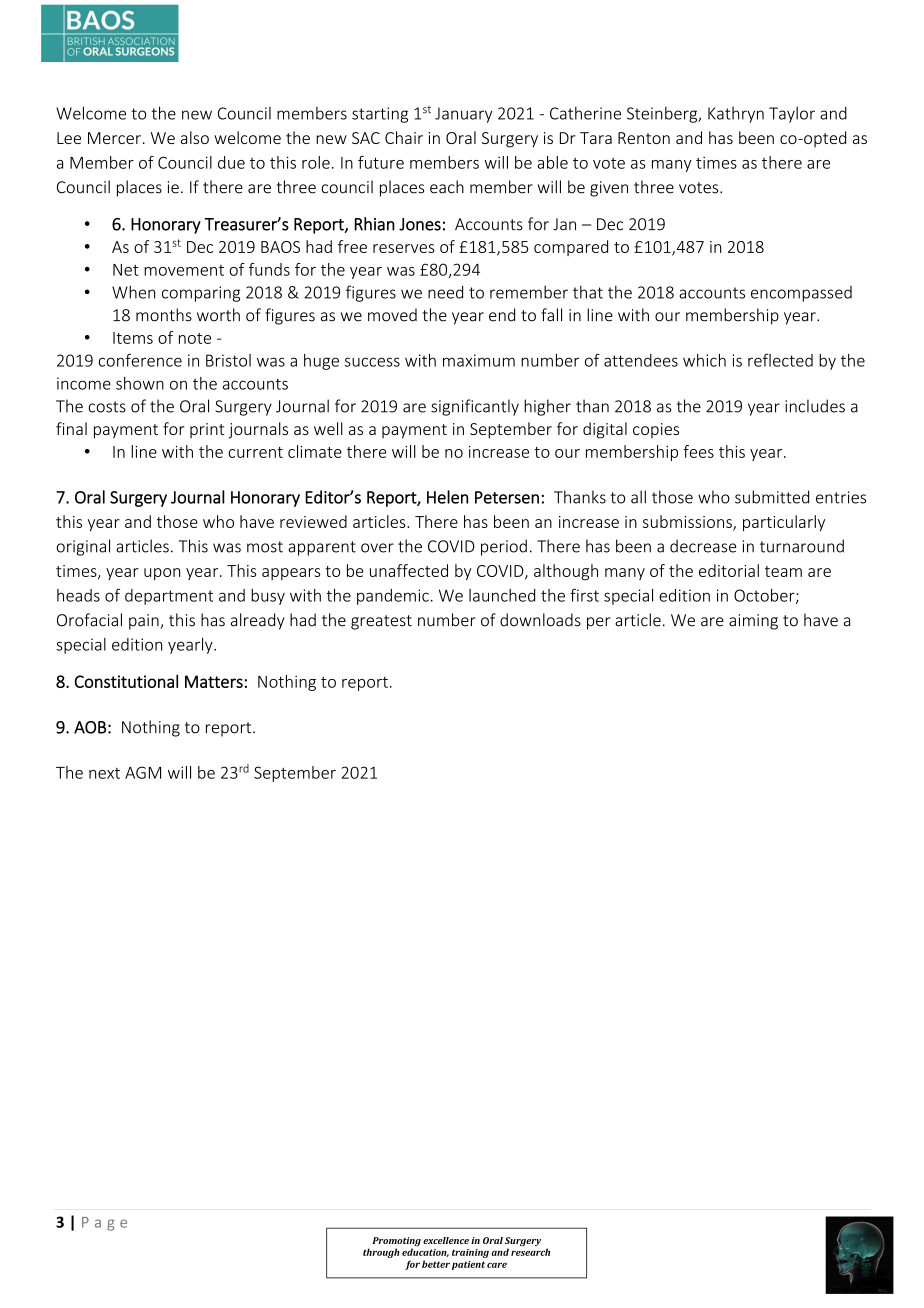 The height and width of the image is (1308, 924). Describe the element at coordinates (381, 1253) in the image. I see `through` at that location.
